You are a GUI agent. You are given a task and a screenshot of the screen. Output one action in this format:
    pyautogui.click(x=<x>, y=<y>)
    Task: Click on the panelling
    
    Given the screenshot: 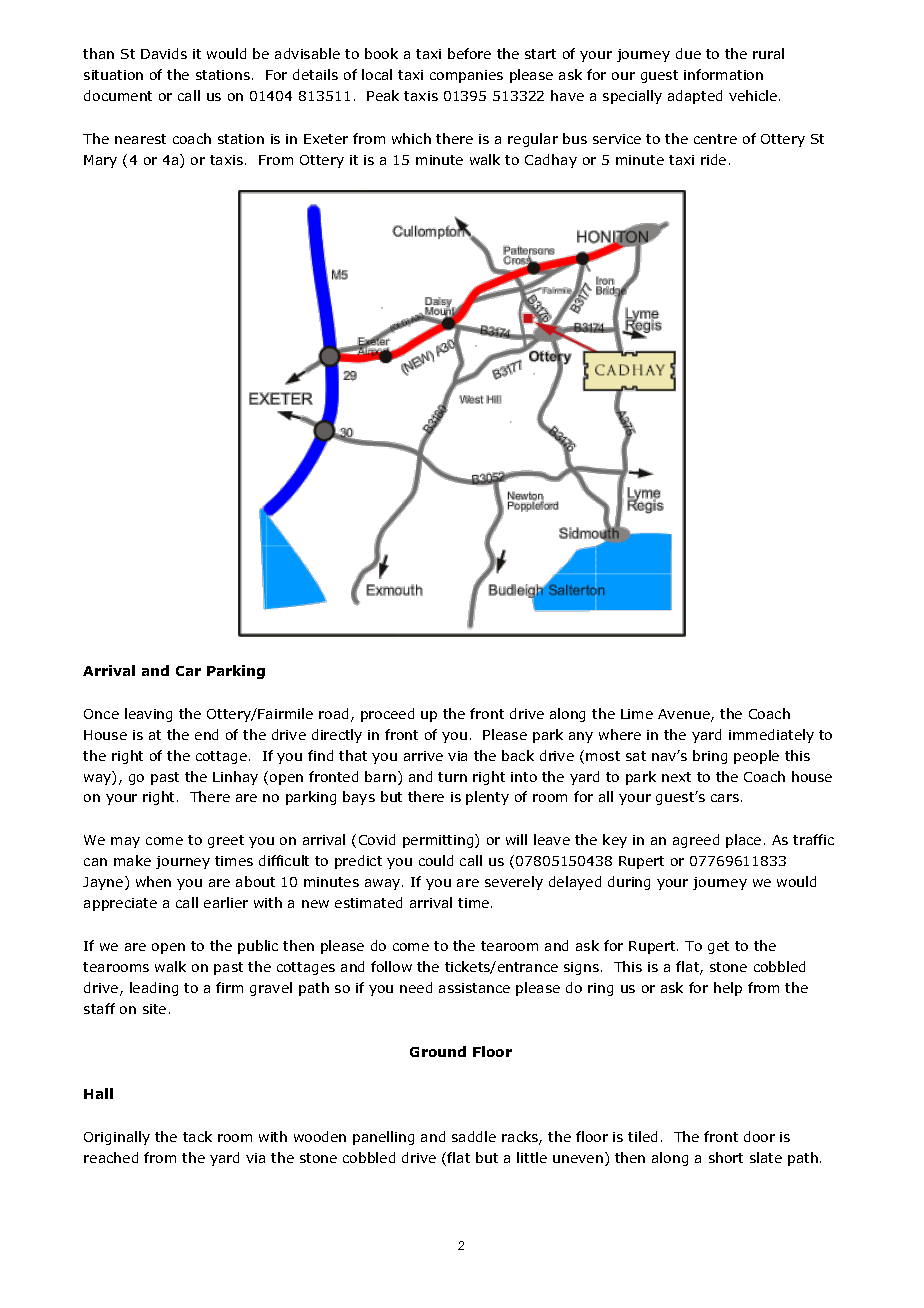 What is the action you would take?
    pyautogui.click(x=383, y=1138)
